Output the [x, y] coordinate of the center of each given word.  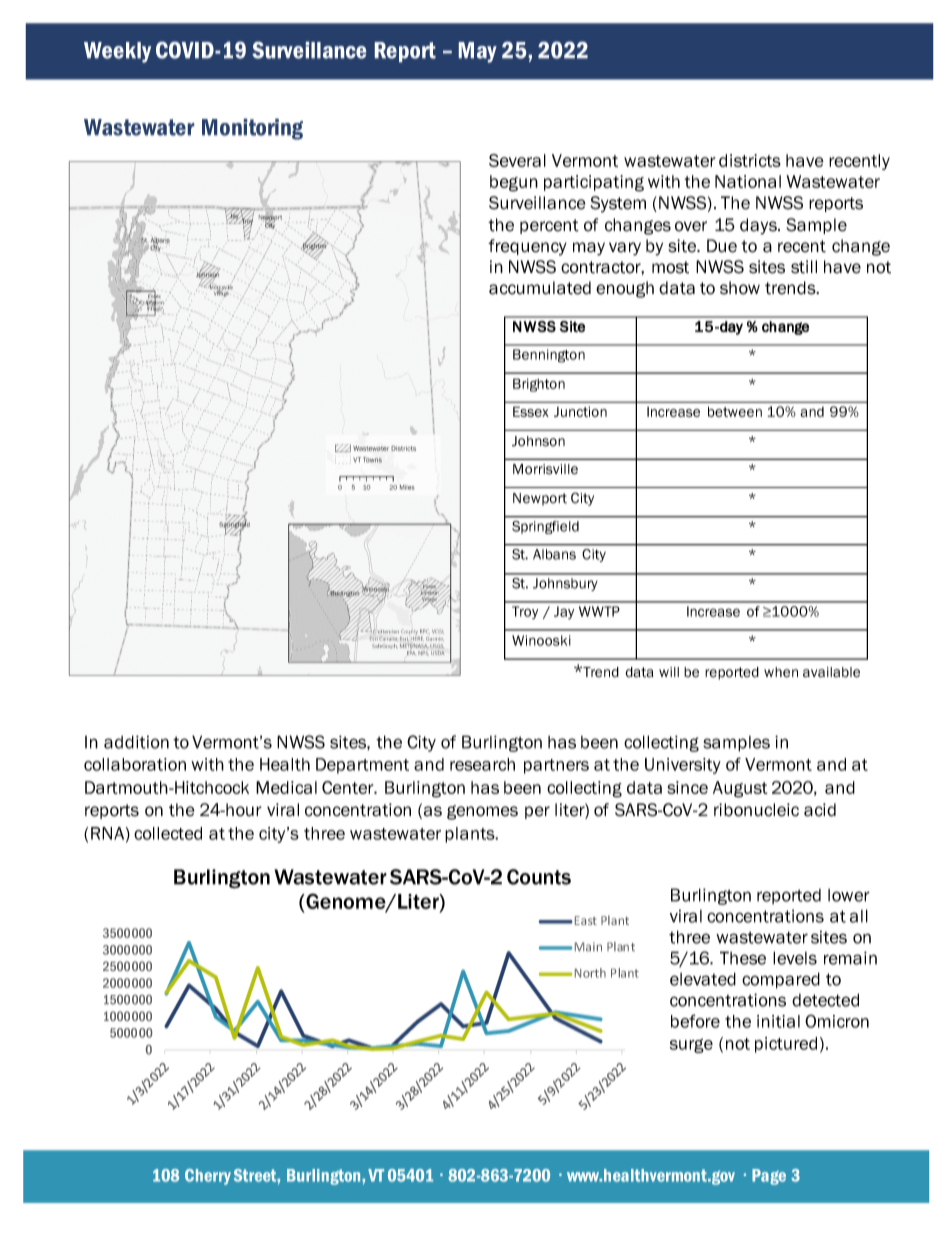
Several [517, 160]
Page [769, 1177]
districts [750, 160]
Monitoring [252, 129]
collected [168, 833]
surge [691, 1045]
